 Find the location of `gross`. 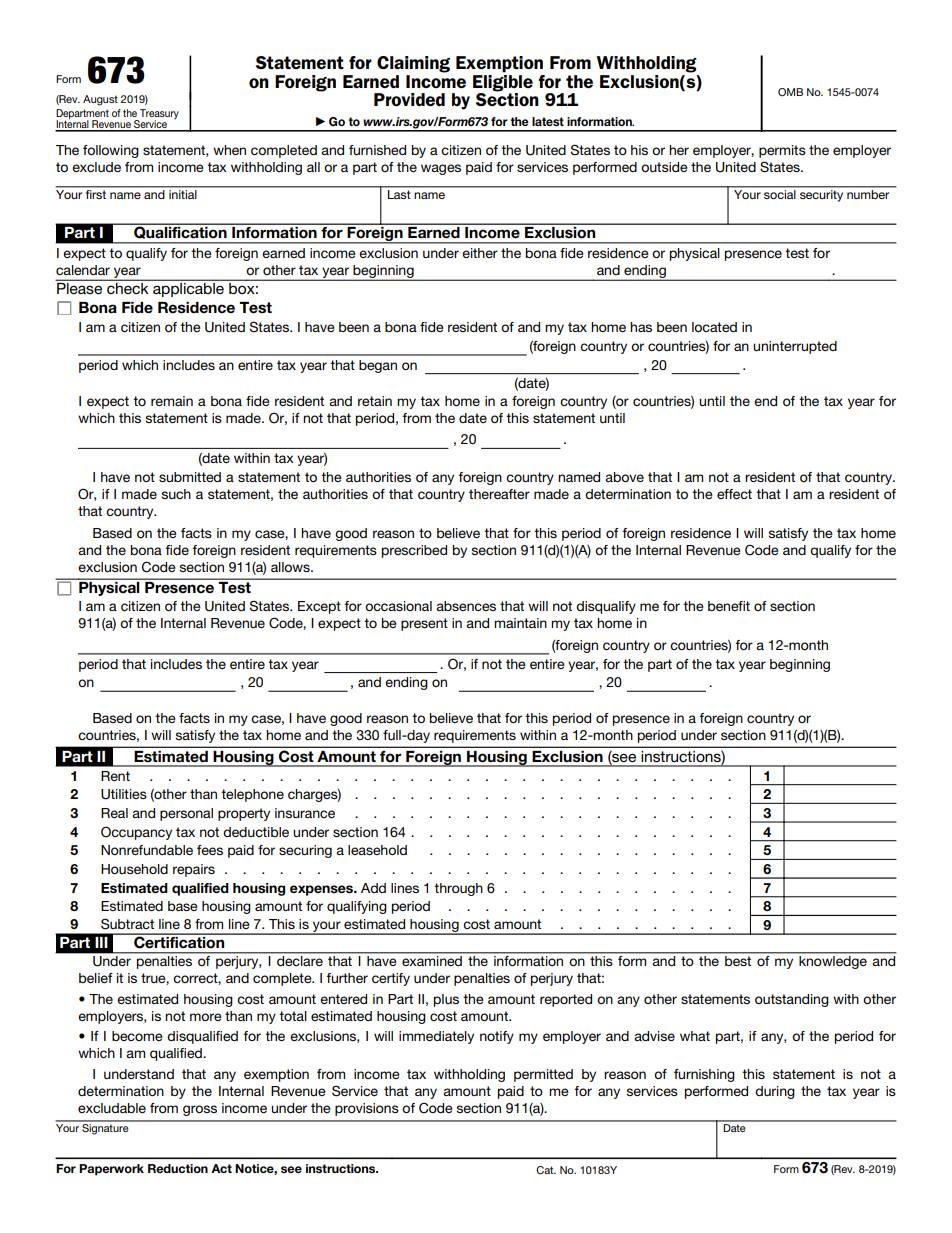

gross is located at coordinates (200, 1110).
